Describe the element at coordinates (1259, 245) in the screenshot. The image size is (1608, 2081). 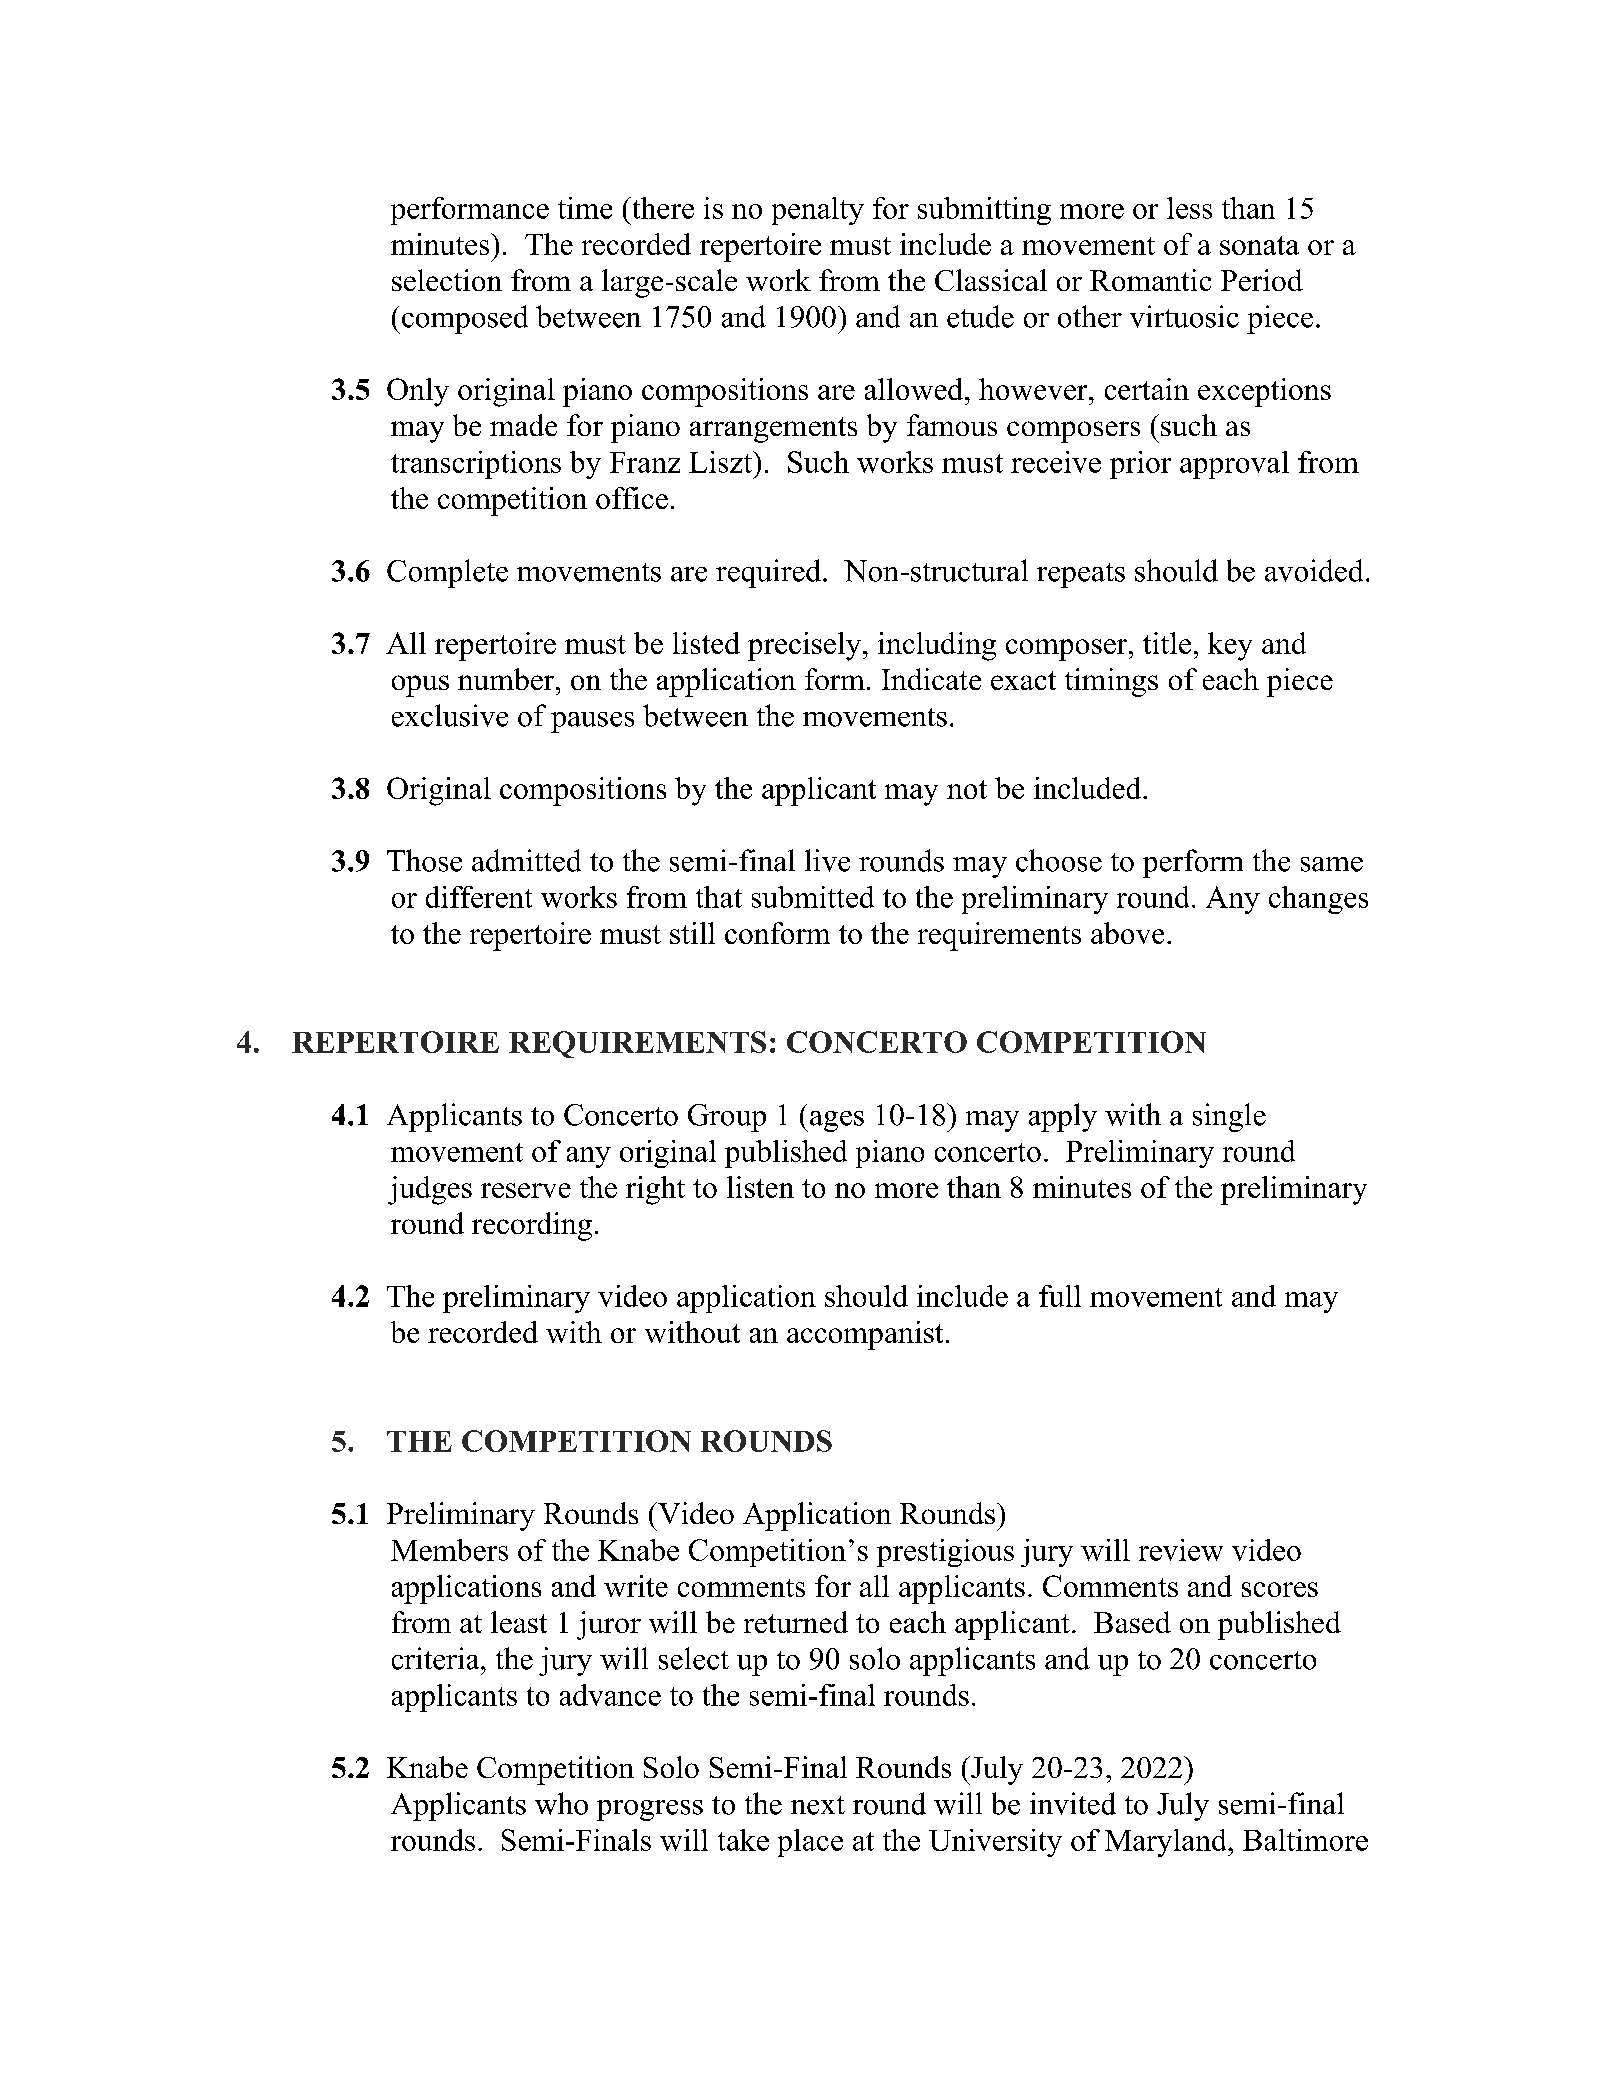
I see `sonata` at that location.
